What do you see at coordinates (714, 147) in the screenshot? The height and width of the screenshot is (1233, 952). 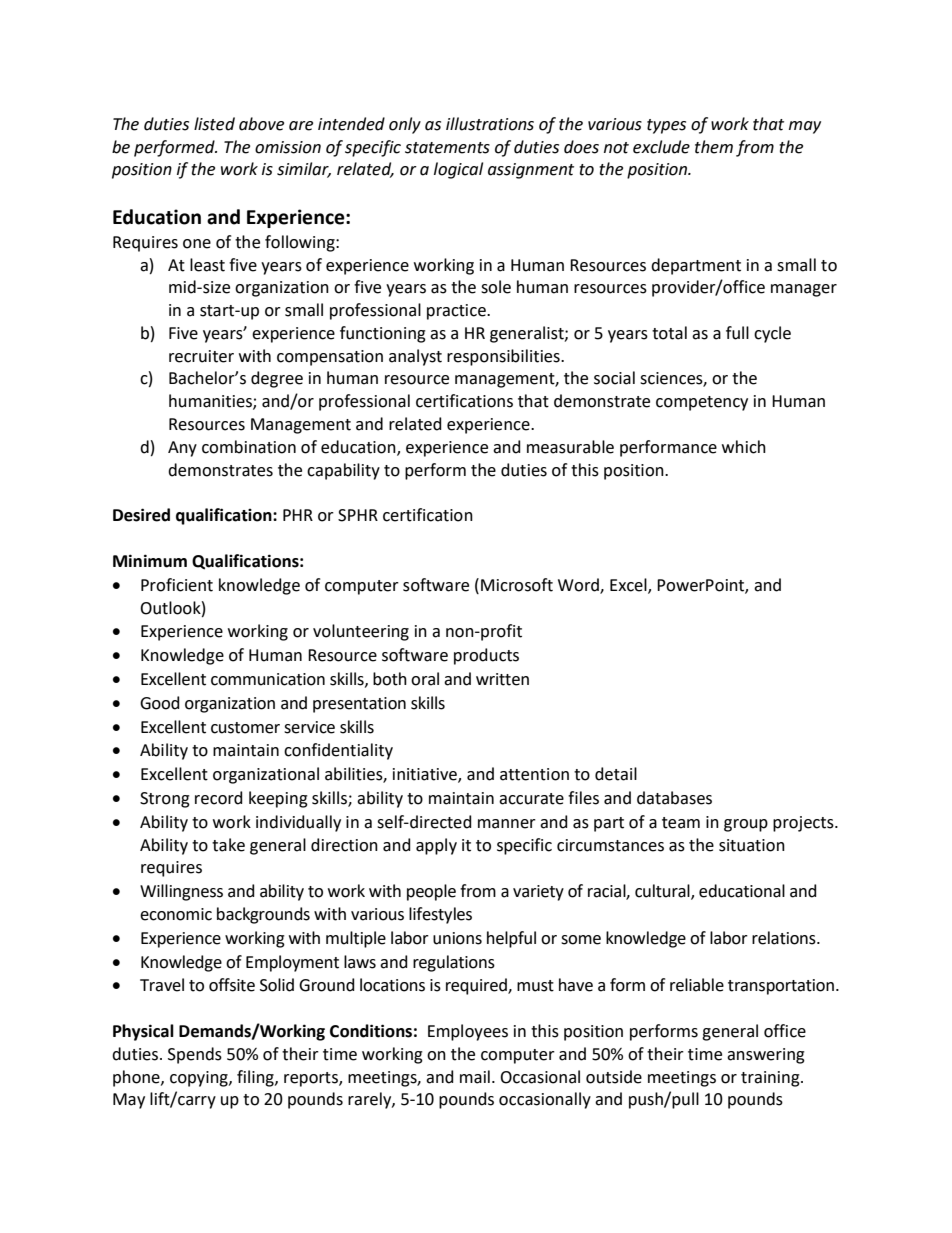 I see `them` at bounding box center [714, 147].
